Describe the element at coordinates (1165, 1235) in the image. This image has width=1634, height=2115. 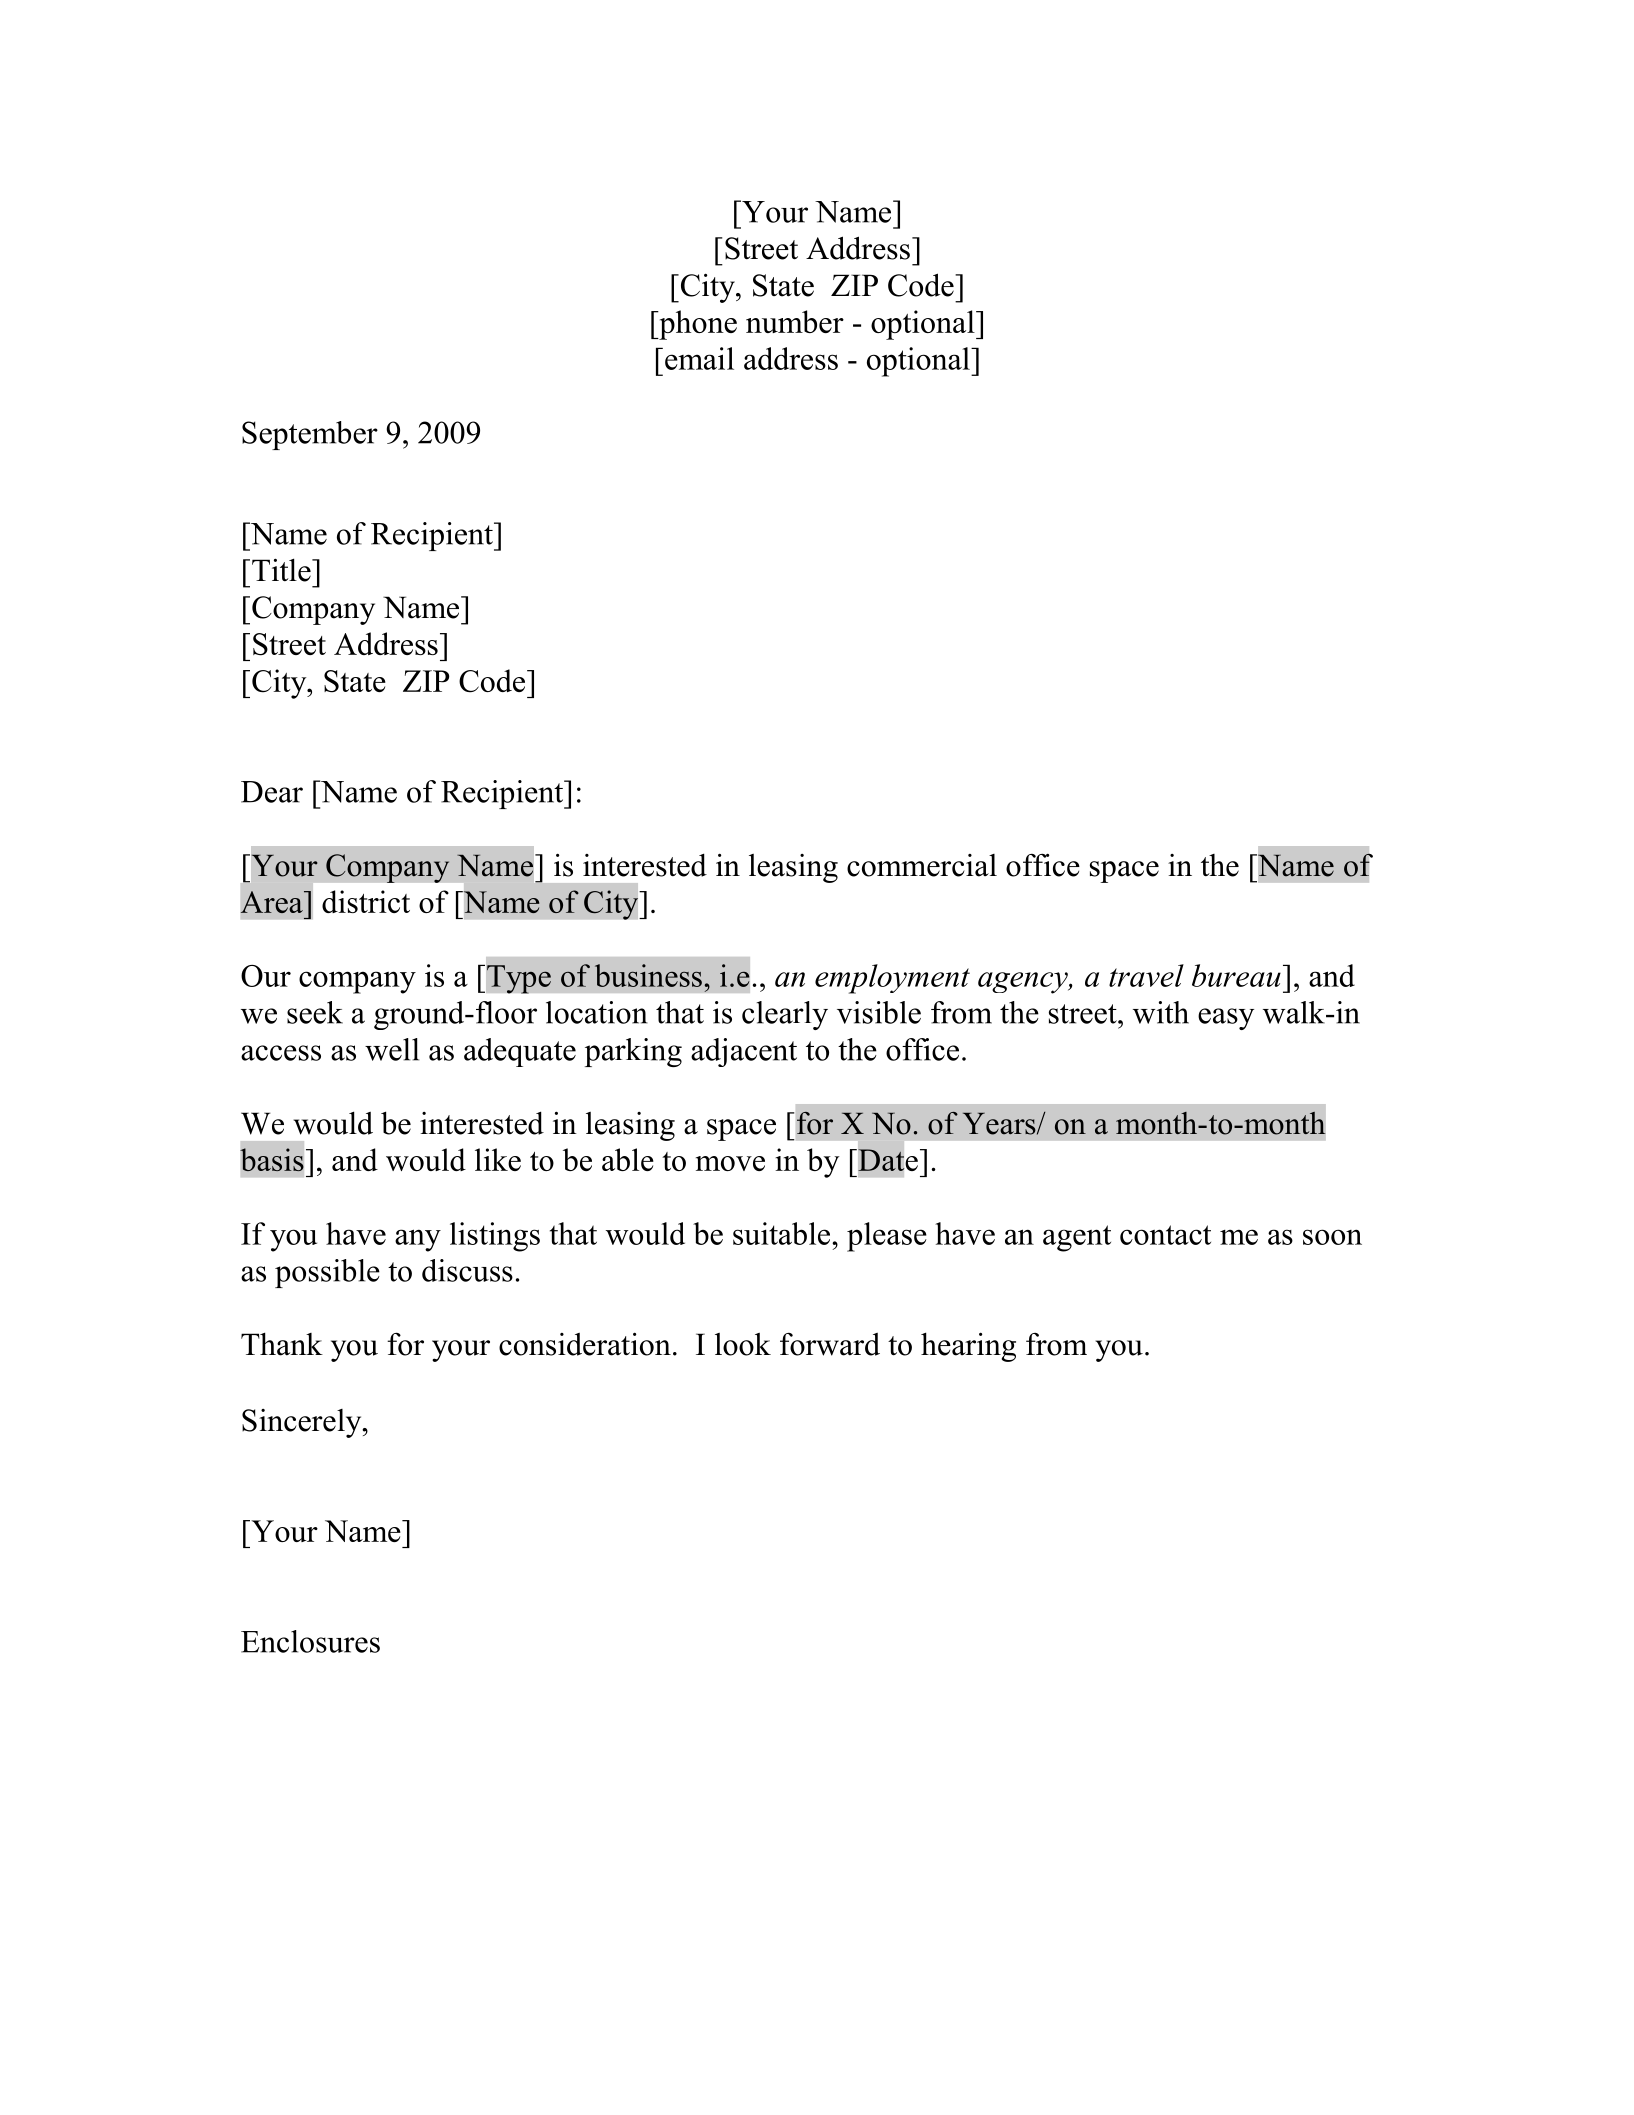
I see `contact` at that location.
